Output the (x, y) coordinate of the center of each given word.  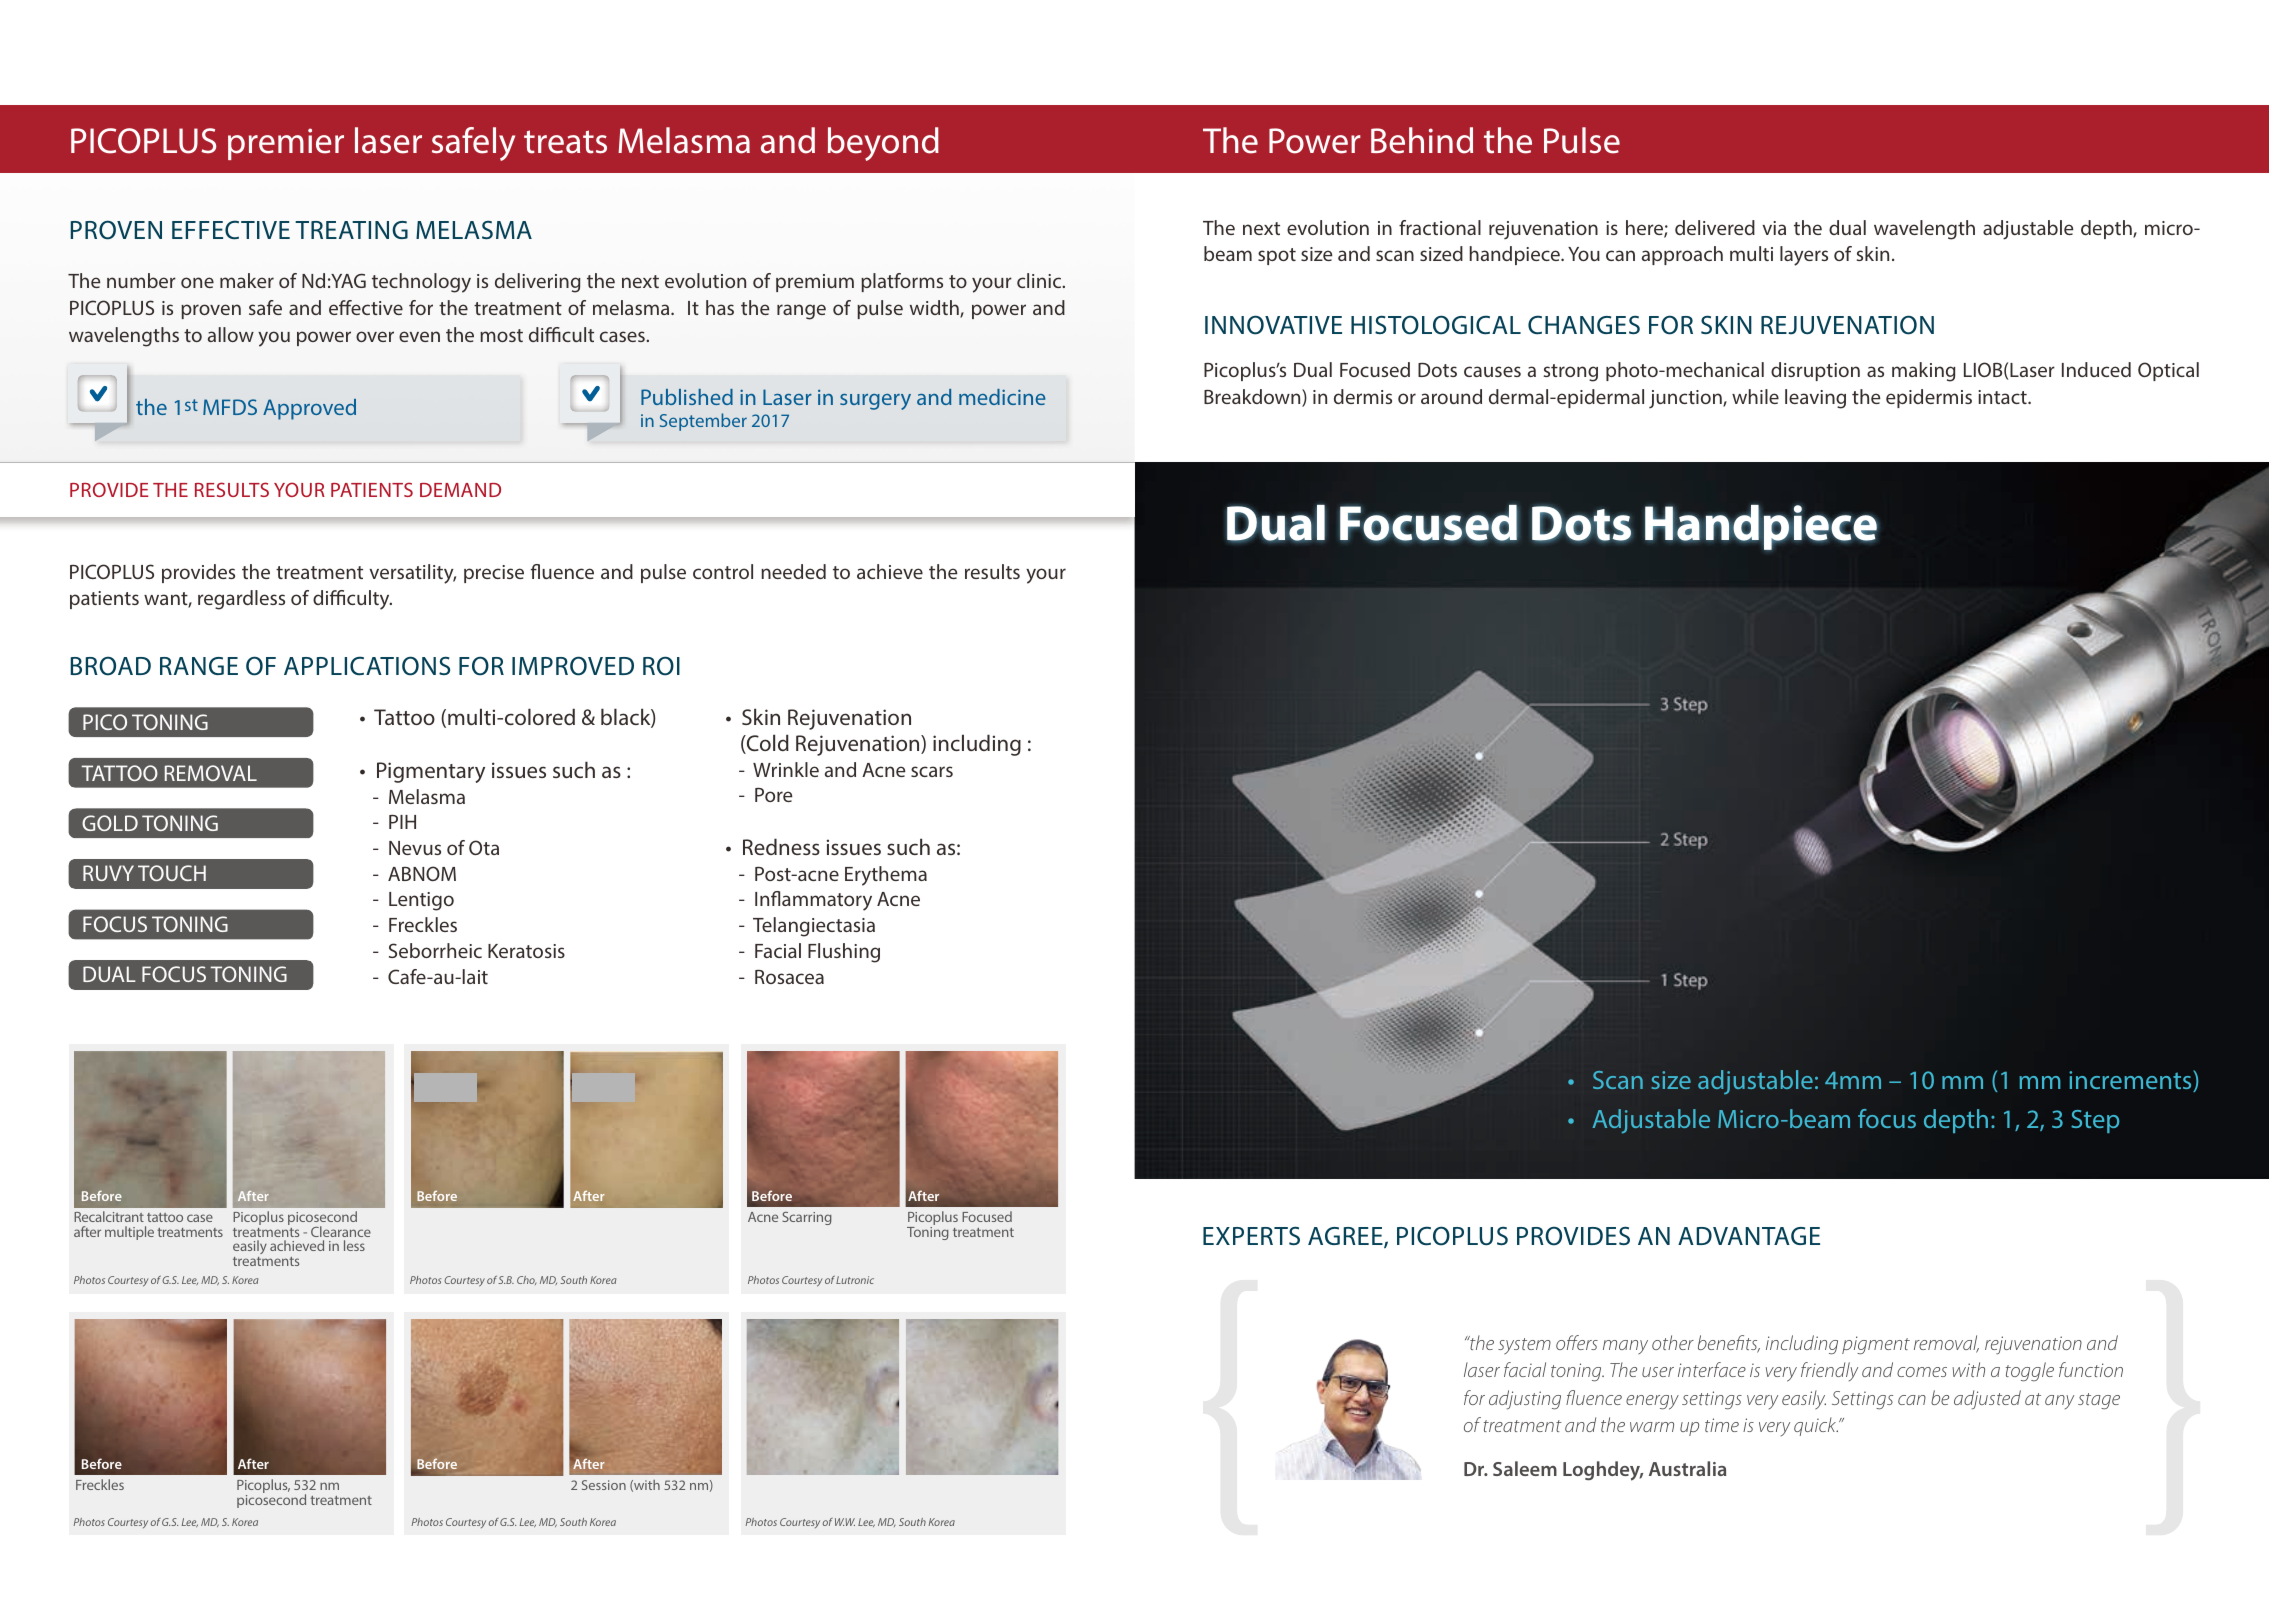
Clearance (341, 1231)
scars (932, 771)
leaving (1815, 399)
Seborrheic (435, 950)
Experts (1251, 1235)
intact (2003, 397)
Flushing (844, 953)
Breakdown (1253, 398)
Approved (309, 409)
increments (2131, 1081)
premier (286, 144)
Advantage (1749, 1236)
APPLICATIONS (367, 666)
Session (604, 1485)
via (1774, 228)
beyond (883, 144)
